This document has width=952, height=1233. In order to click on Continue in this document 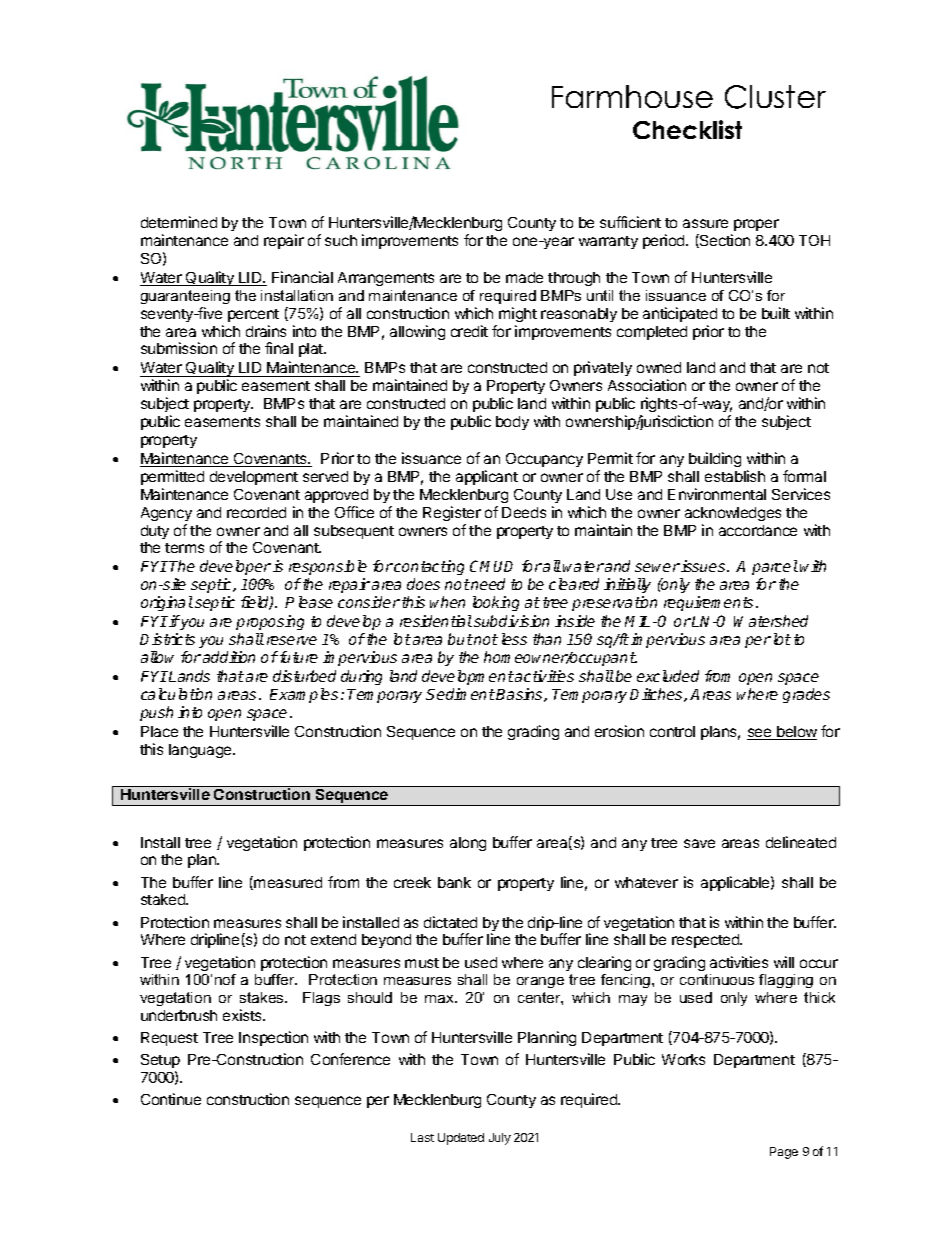, I will do `click(171, 1099)`.
